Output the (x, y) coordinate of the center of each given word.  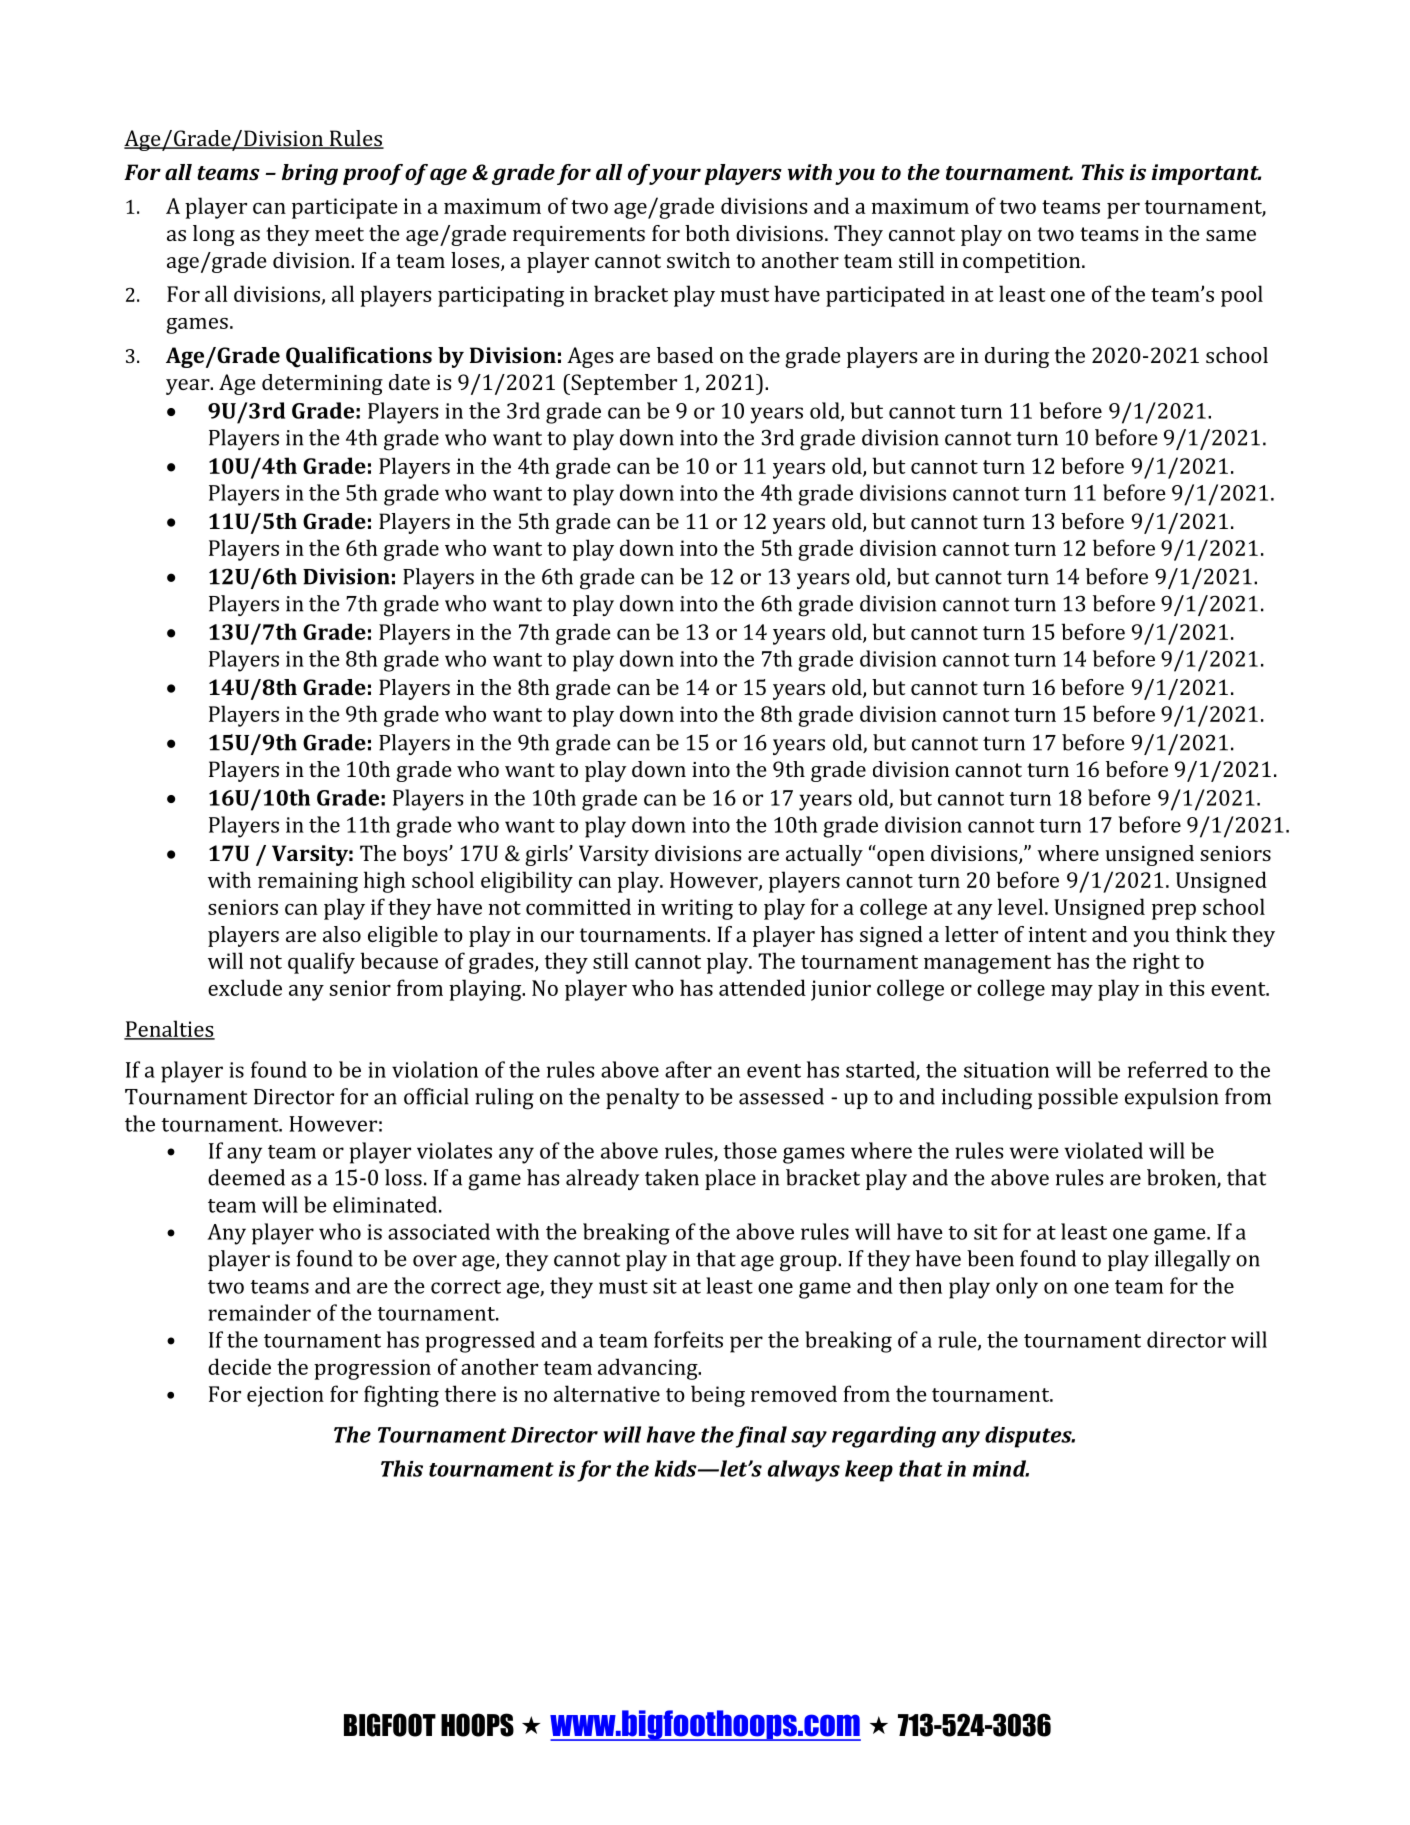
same (1231, 235)
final (761, 1437)
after (688, 1069)
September (623, 384)
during (1017, 357)
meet (339, 234)
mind (1001, 1468)
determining (322, 384)
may (1072, 993)
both (707, 233)
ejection (285, 1396)
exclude (245, 987)
